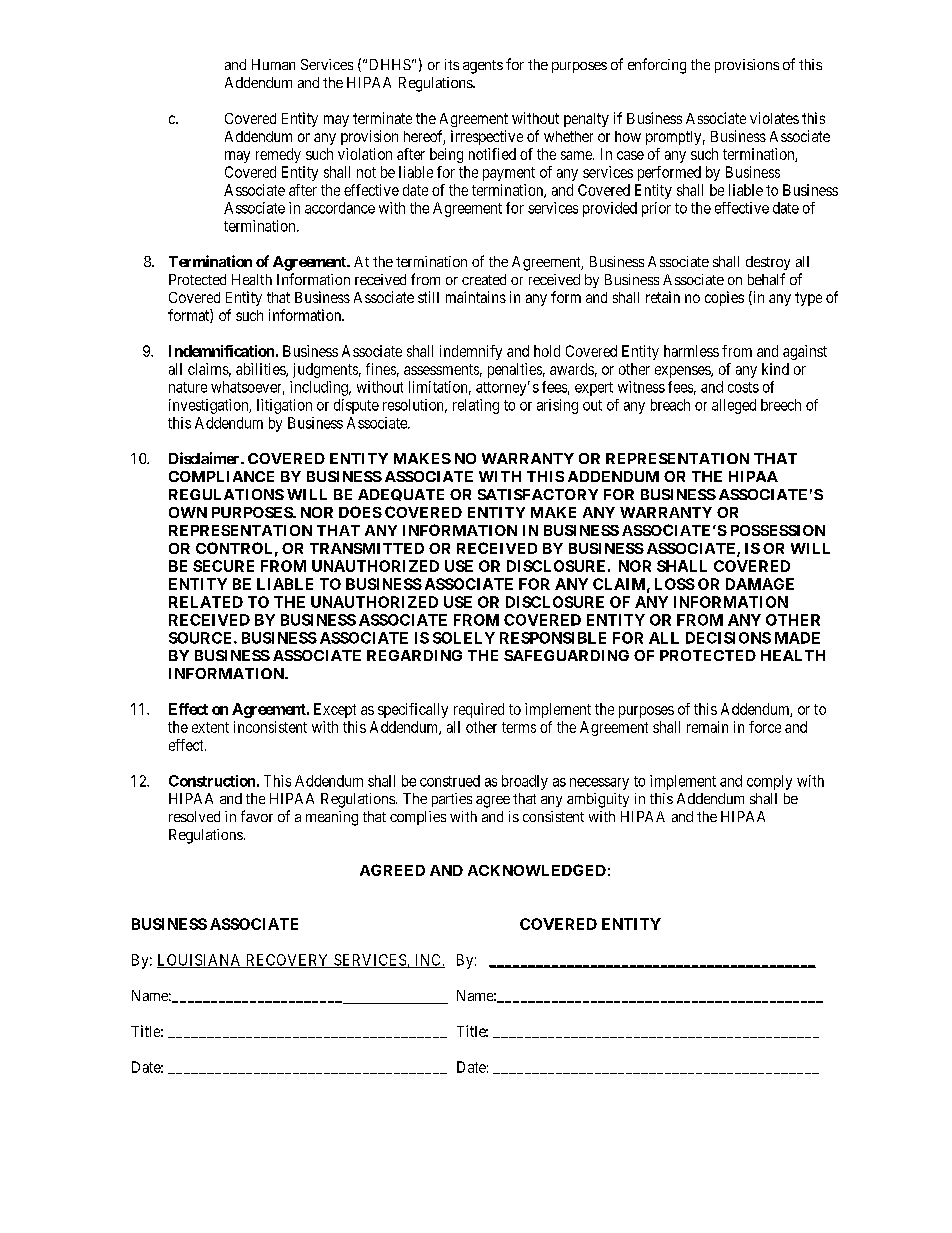  What do you see at coordinates (537, 870) in the document?
I see `ACKNOWLEDGED` at bounding box center [537, 870].
